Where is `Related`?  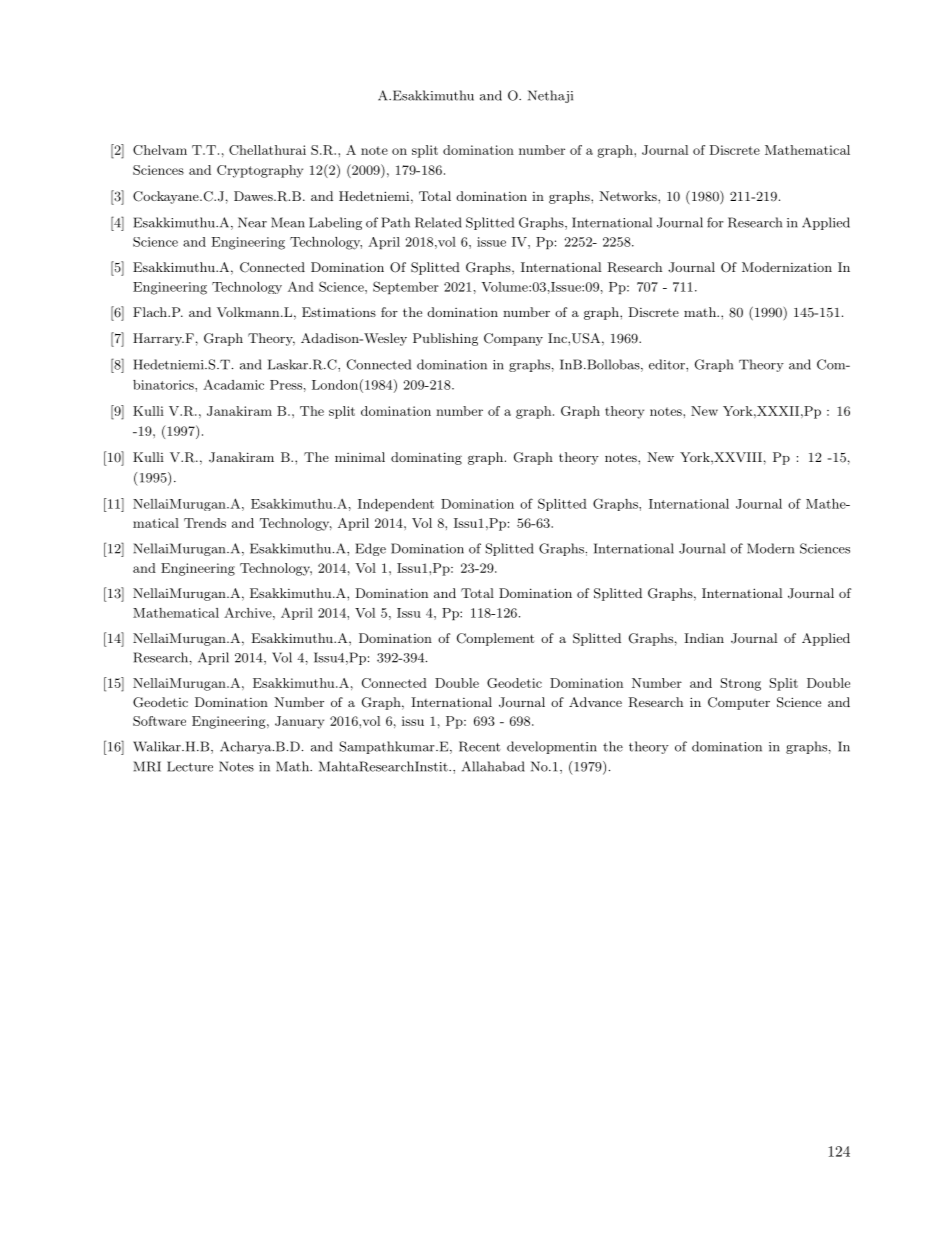 Related is located at coordinates (438, 222).
